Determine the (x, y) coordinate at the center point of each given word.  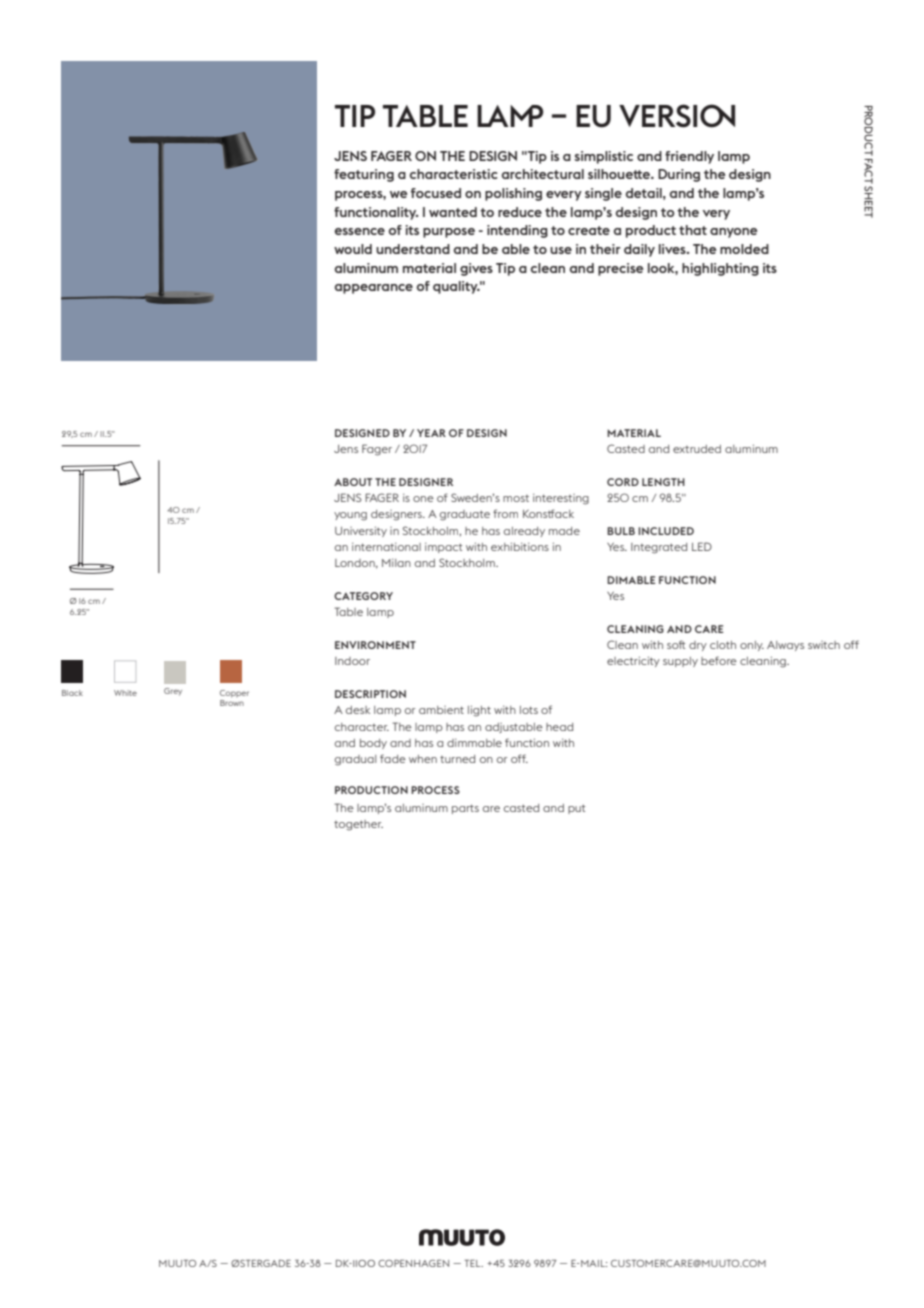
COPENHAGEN (413, 1263)
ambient (441, 710)
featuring (364, 175)
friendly (689, 157)
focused (436, 193)
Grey (173, 692)
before (719, 660)
